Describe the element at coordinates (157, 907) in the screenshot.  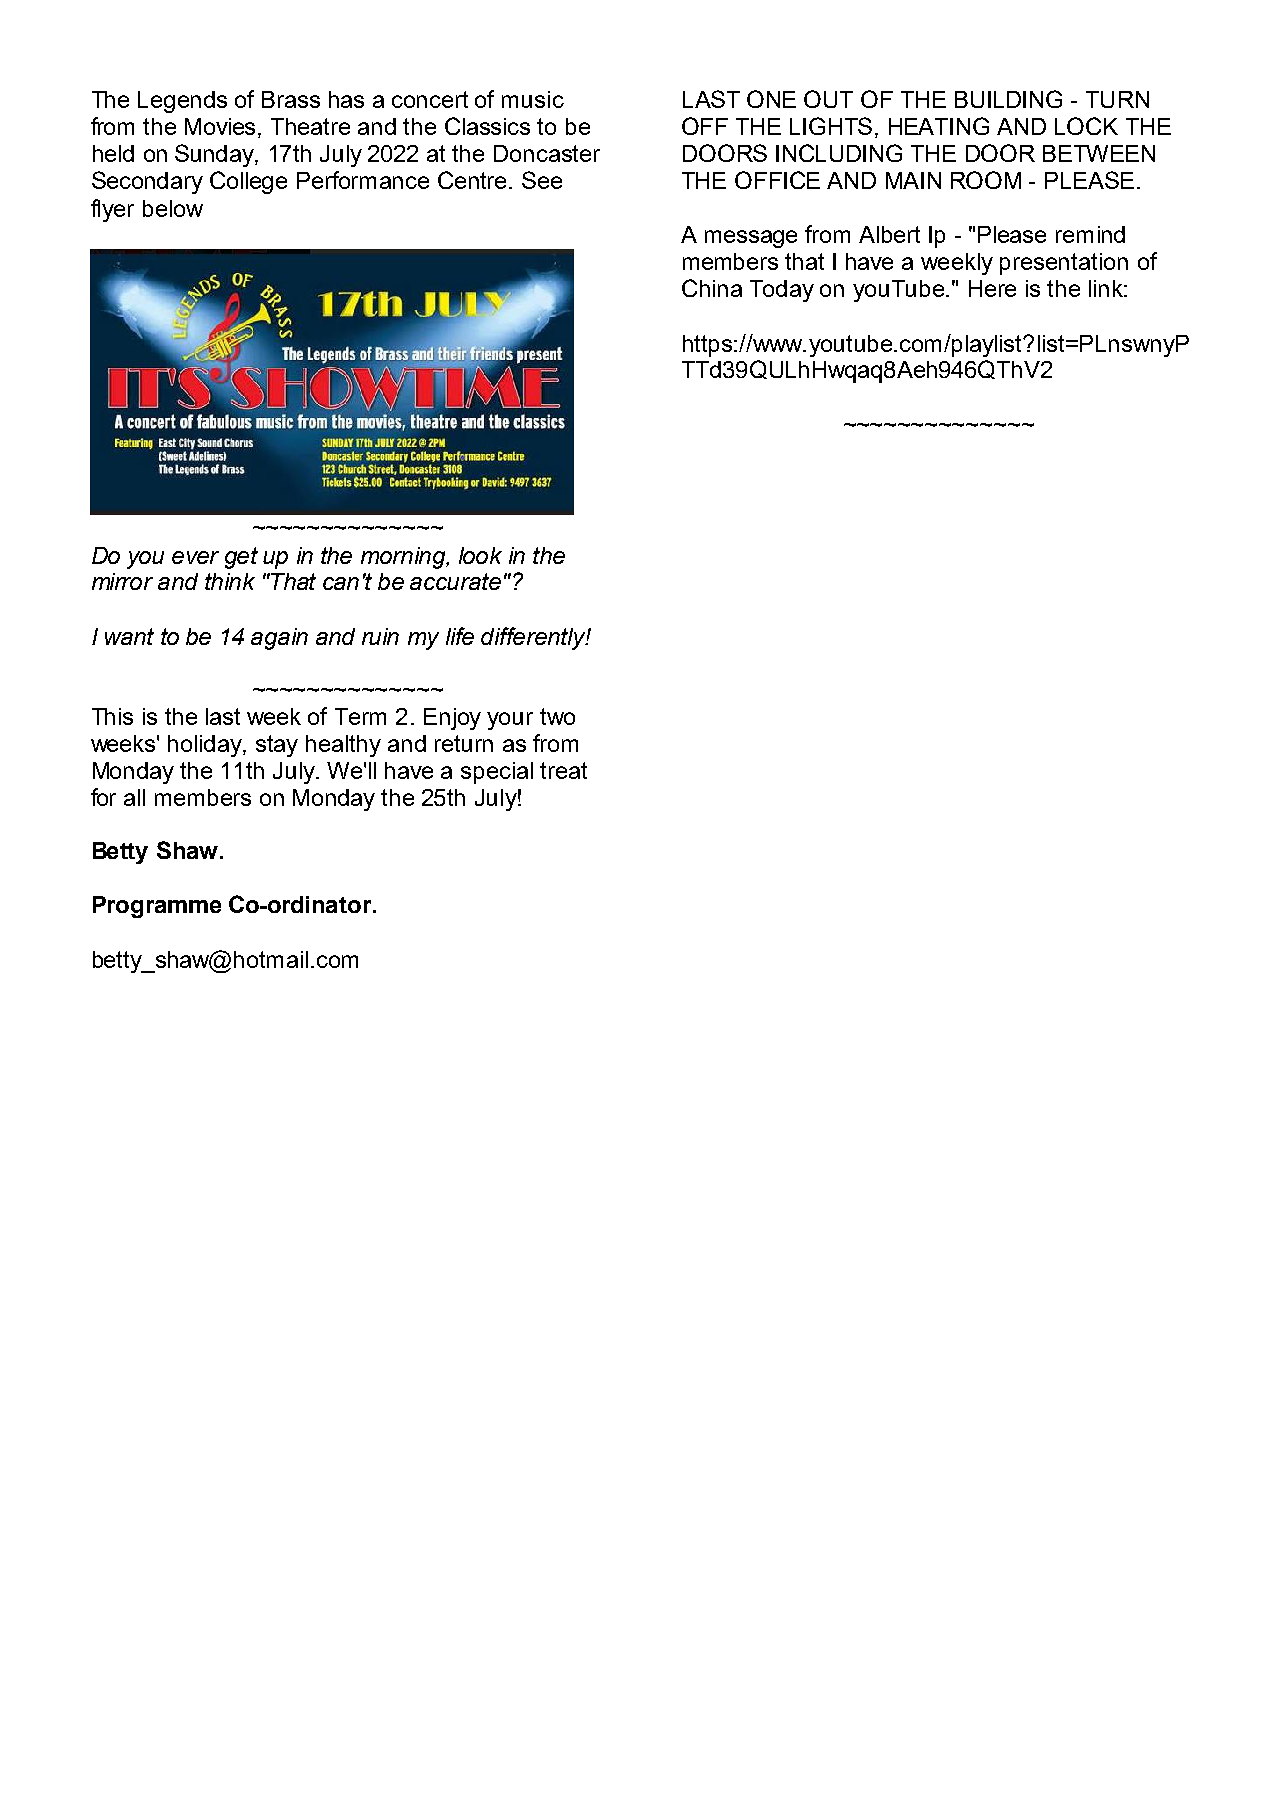
I see `Programme` at that location.
